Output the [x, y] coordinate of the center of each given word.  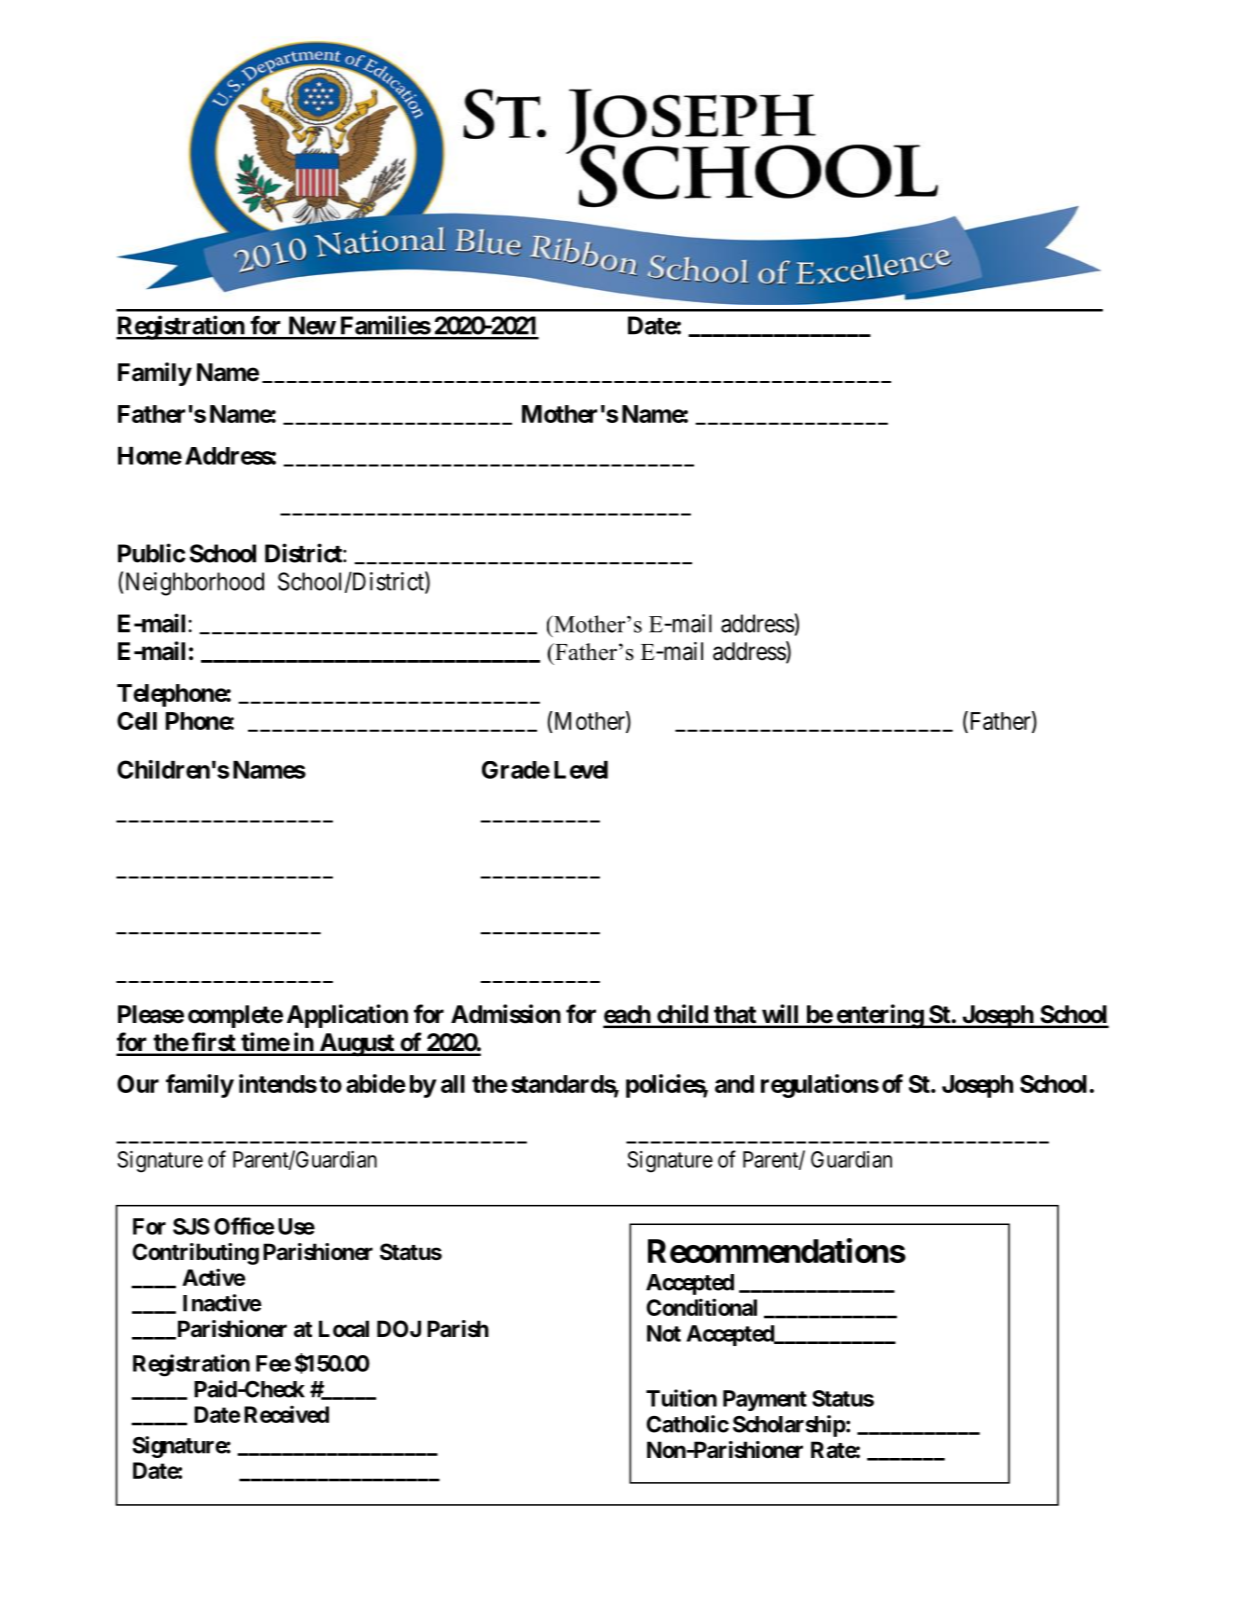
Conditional [701, 1307]
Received [286, 1414]
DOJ [399, 1329]
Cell [137, 721]
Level [581, 770]
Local [344, 1329]
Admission [506, 1014]
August [356, 1045]
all [453, 1084]
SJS [191, 1226]
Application [347, 1016]
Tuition [681, 1398]
